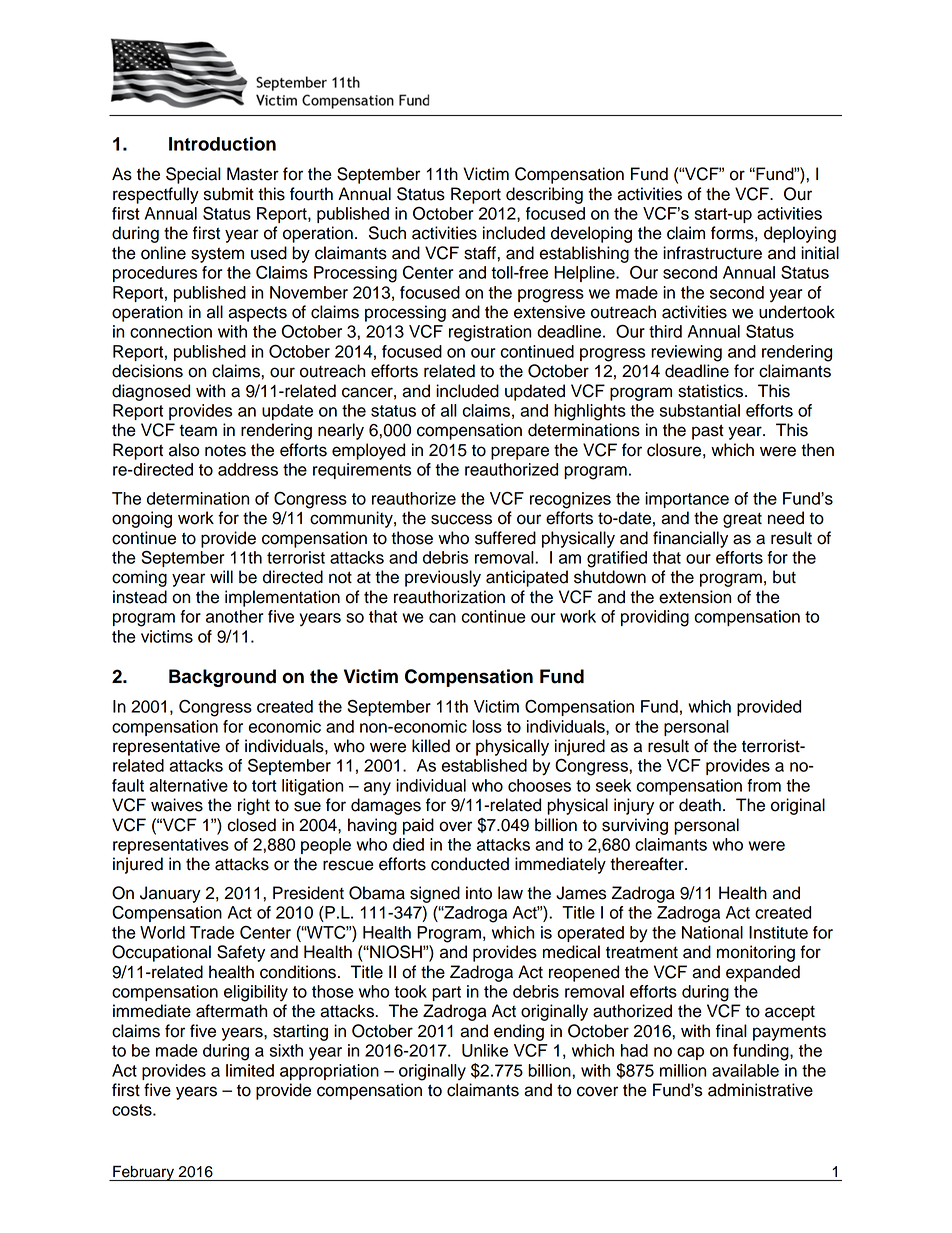 The width and height of the screenshot is (952, 1233). What do you see at coordinates (544, 195) in the screenshot?
I see `describing` at bounding box center [544, 195].
